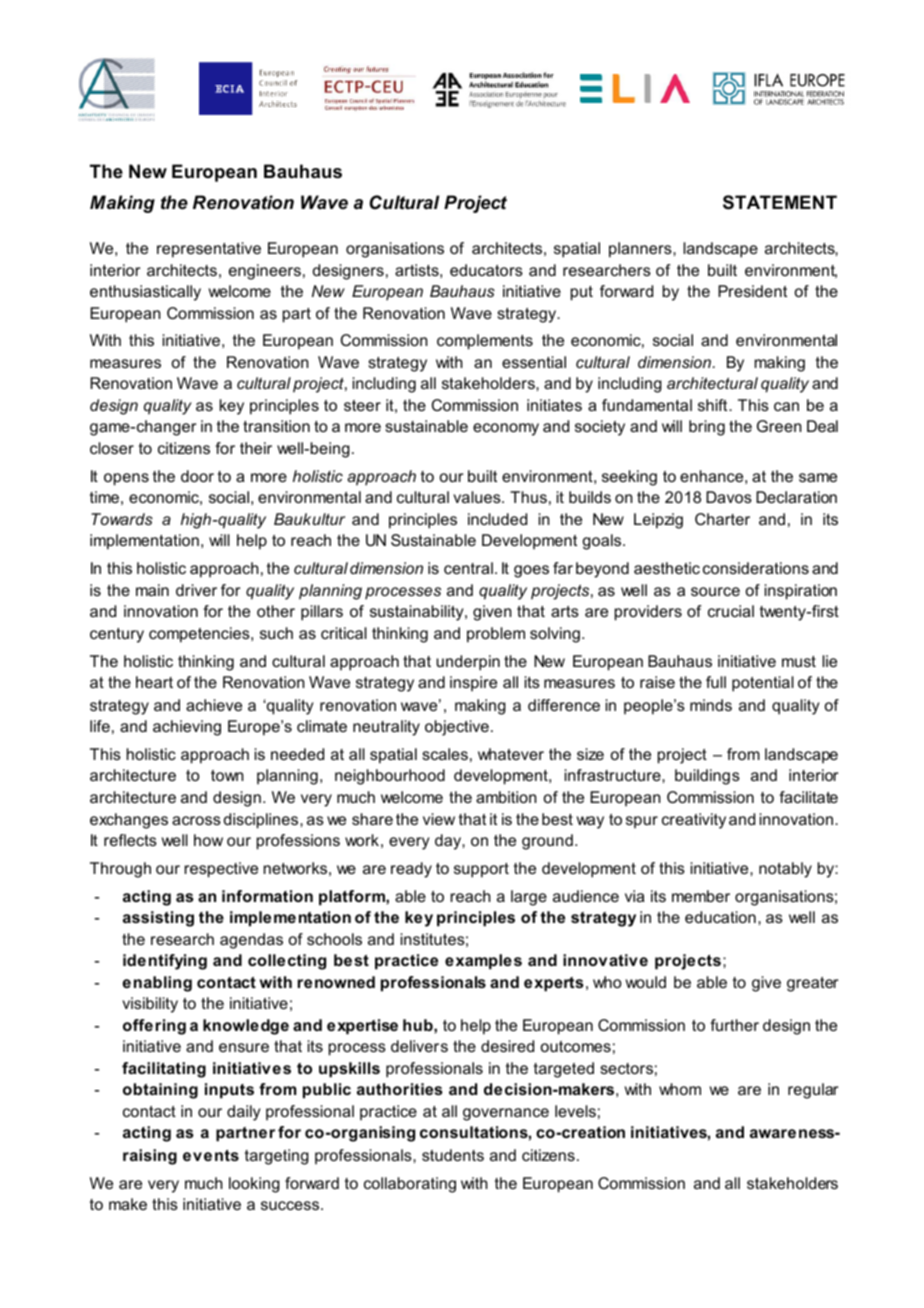 Image resolution: width=924 pixels, height=1308 pixels. What do you see at coordinates (254, 1185) in the screenshot?
I see `looking` at bounding box center [254, 1185].
